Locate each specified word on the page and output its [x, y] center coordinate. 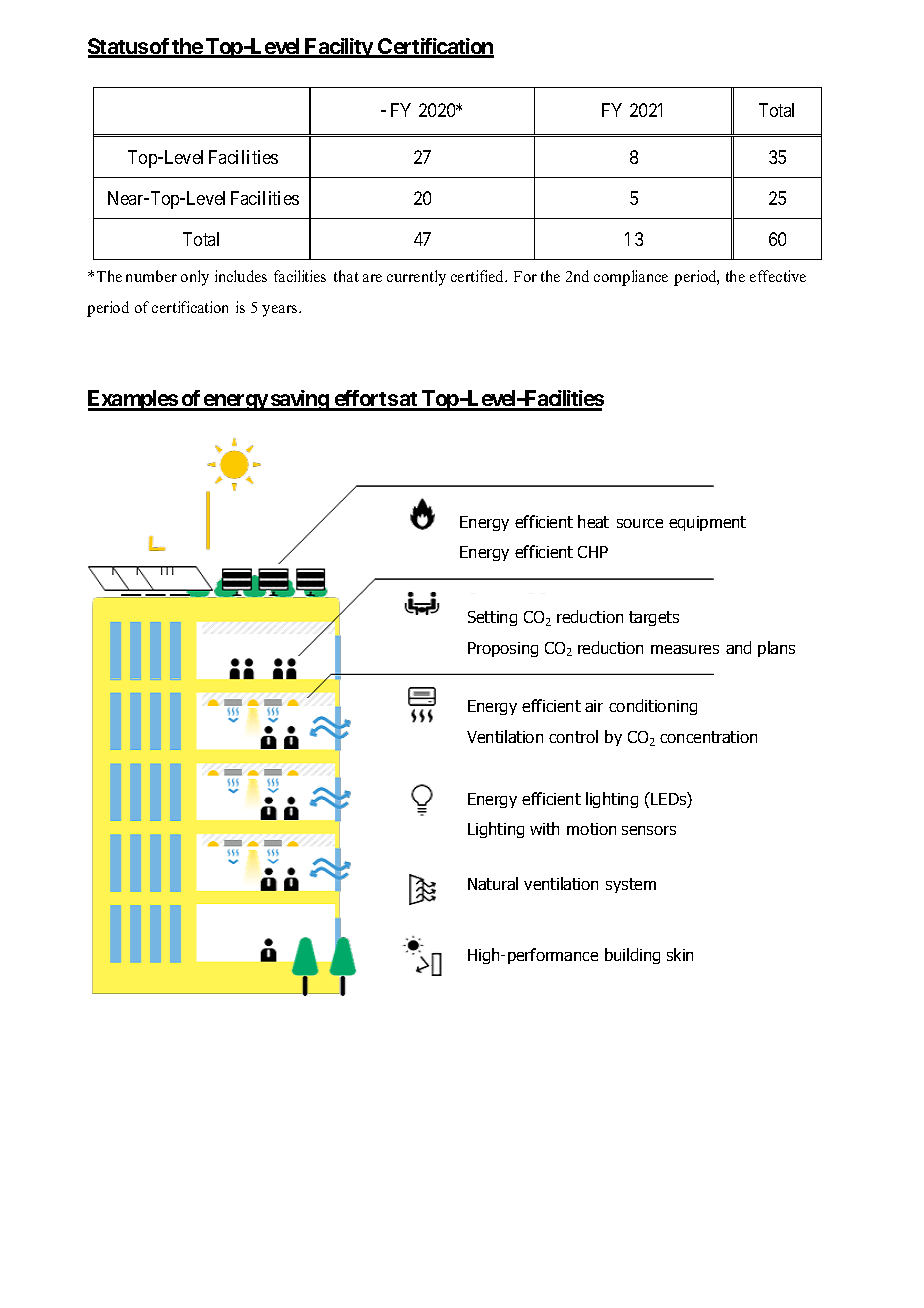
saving [299, 400]
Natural [493, 883]
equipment [707, 523]
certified [479, 276]
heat [593, 521]
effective [778, 276]
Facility [338, 48]
